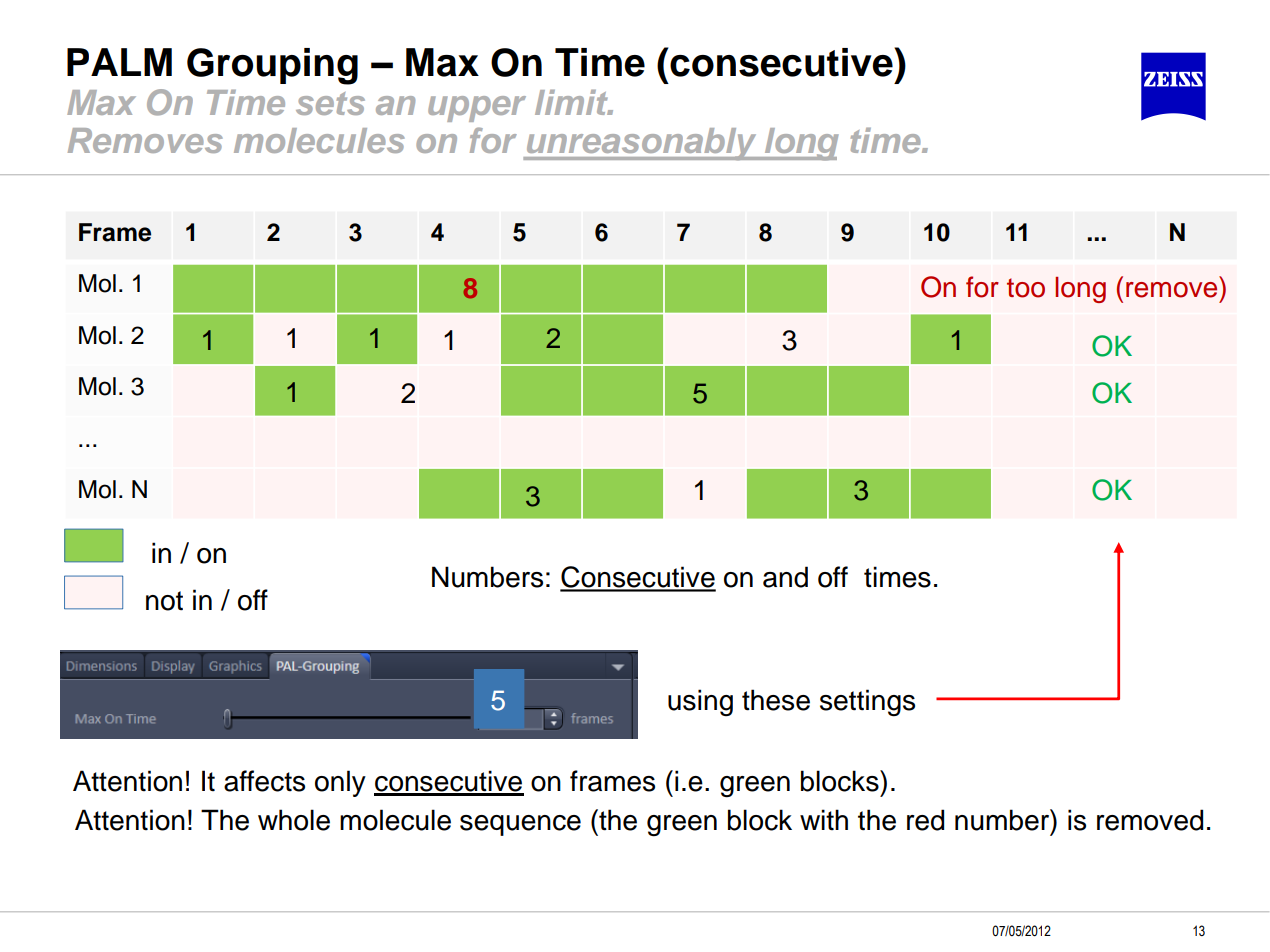 This screenshot has width=1270, height=952. Describe the element at coordinates (520, 825) in the screenshot. I see `sequence` at that location.
